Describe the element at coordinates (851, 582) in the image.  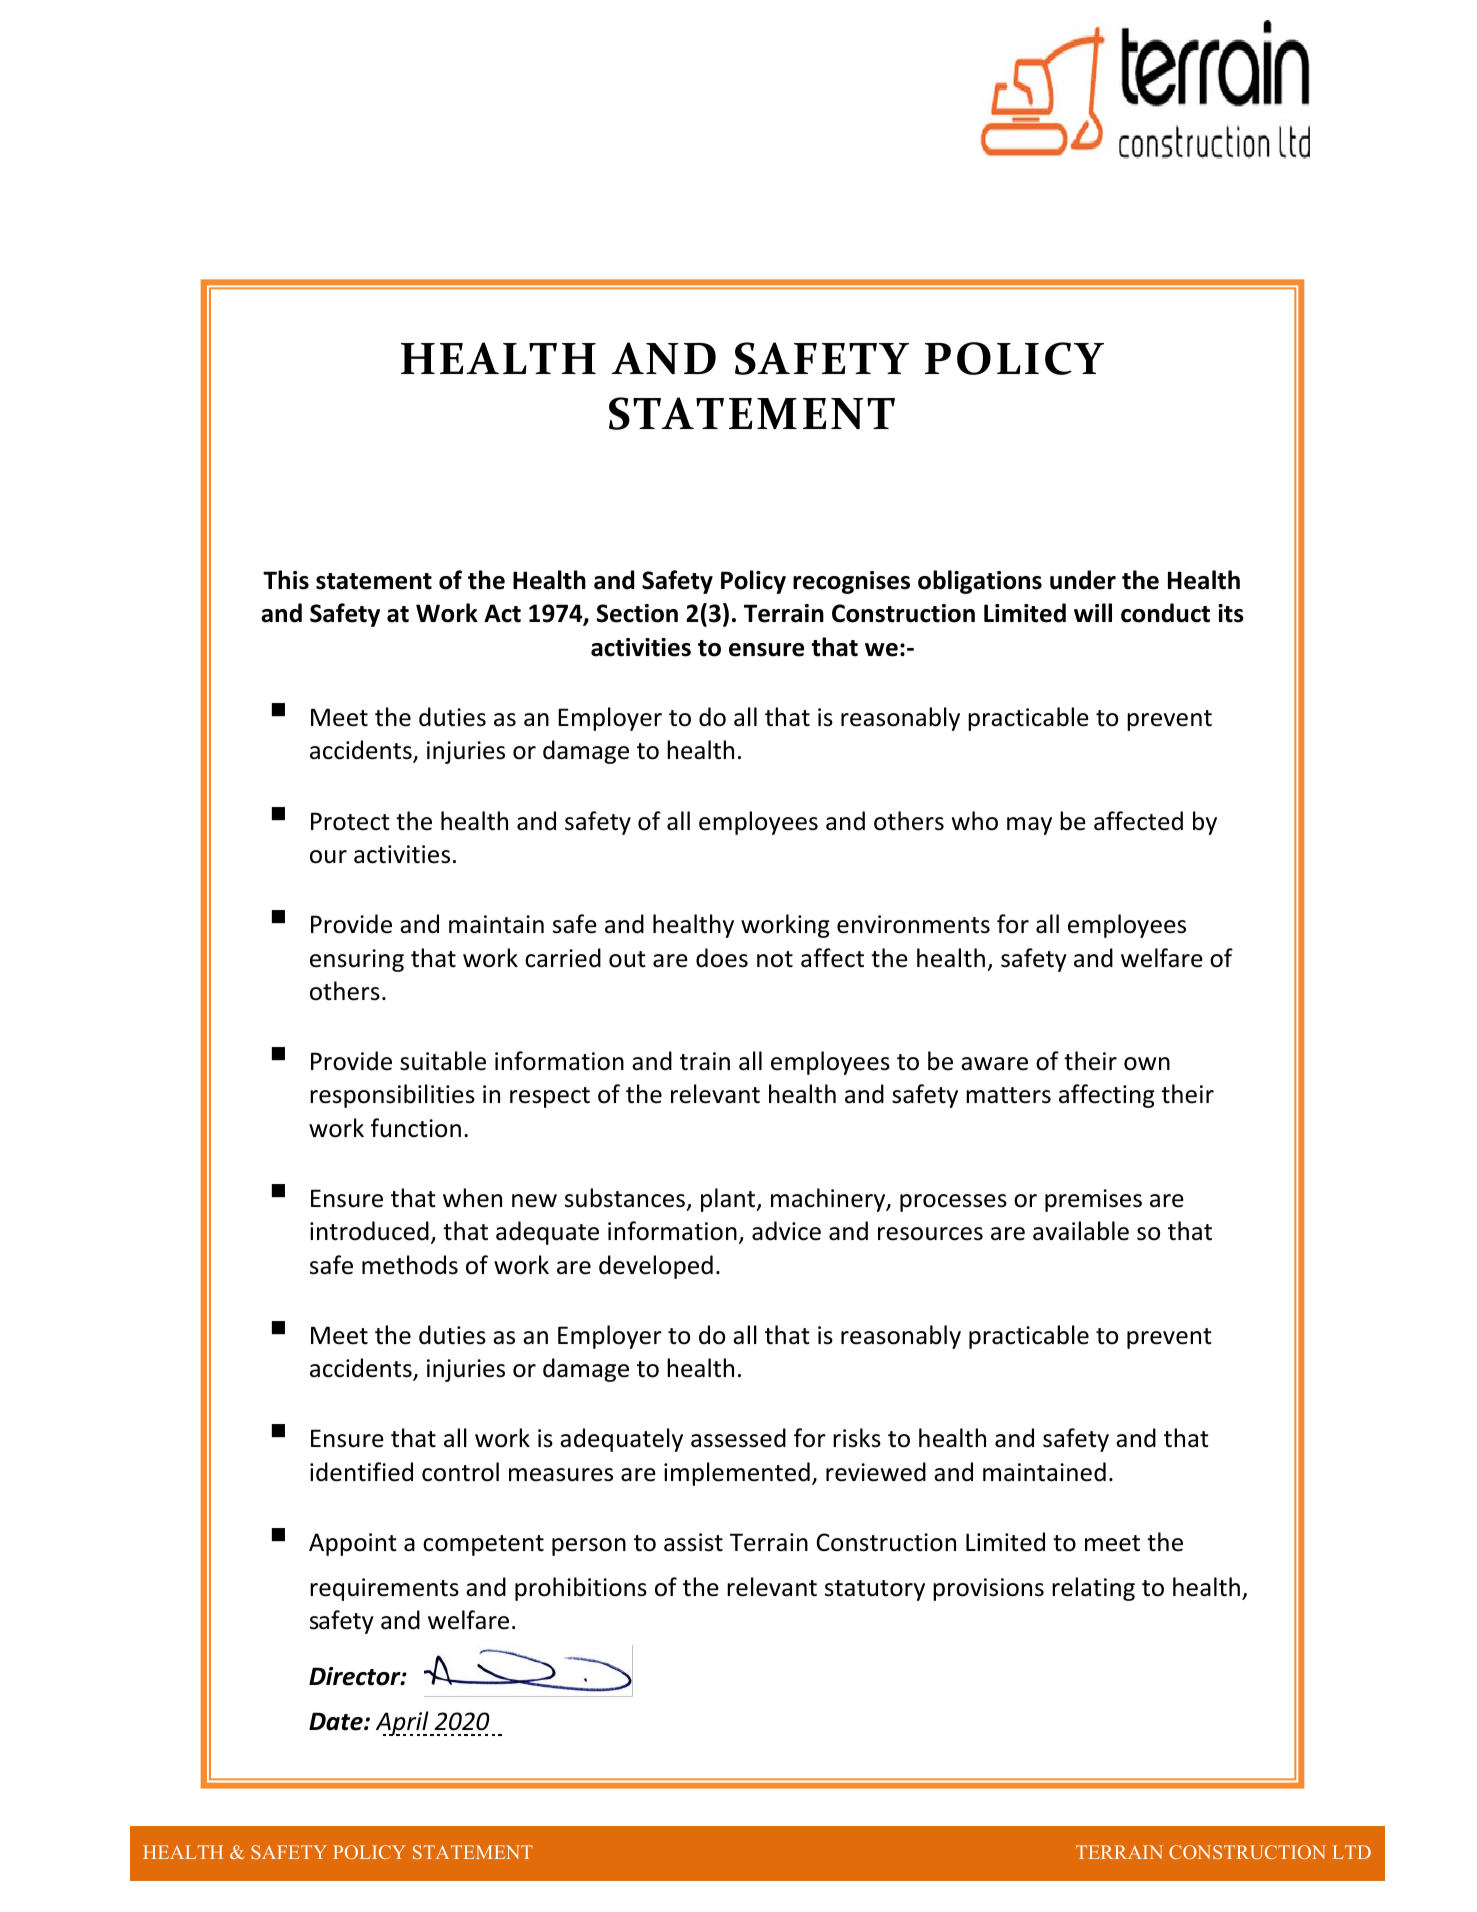
I see `recognises` at that location.
